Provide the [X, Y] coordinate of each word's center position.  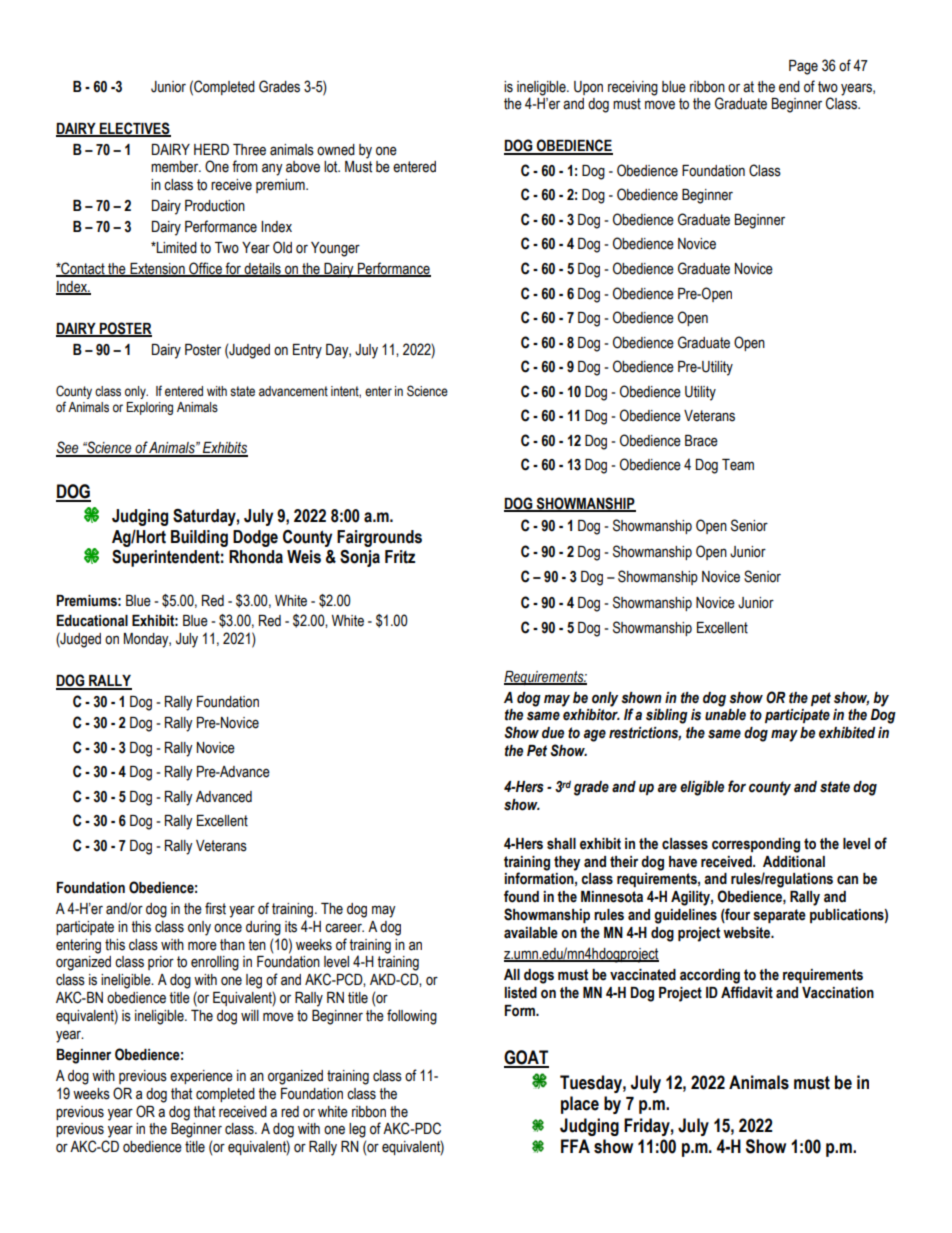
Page [803, 67]
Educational [92, 621]
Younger [335, 249]
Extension [157, 270]
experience [201, 1077]
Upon [588, 88]
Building [199, 538]
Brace [701, 441]
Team [738, 465]
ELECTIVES [134, 129]
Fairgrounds [379, 538]
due [553, 733]
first [215, 908]
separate [779, 916]
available [531, 933]
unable [725, 715]
